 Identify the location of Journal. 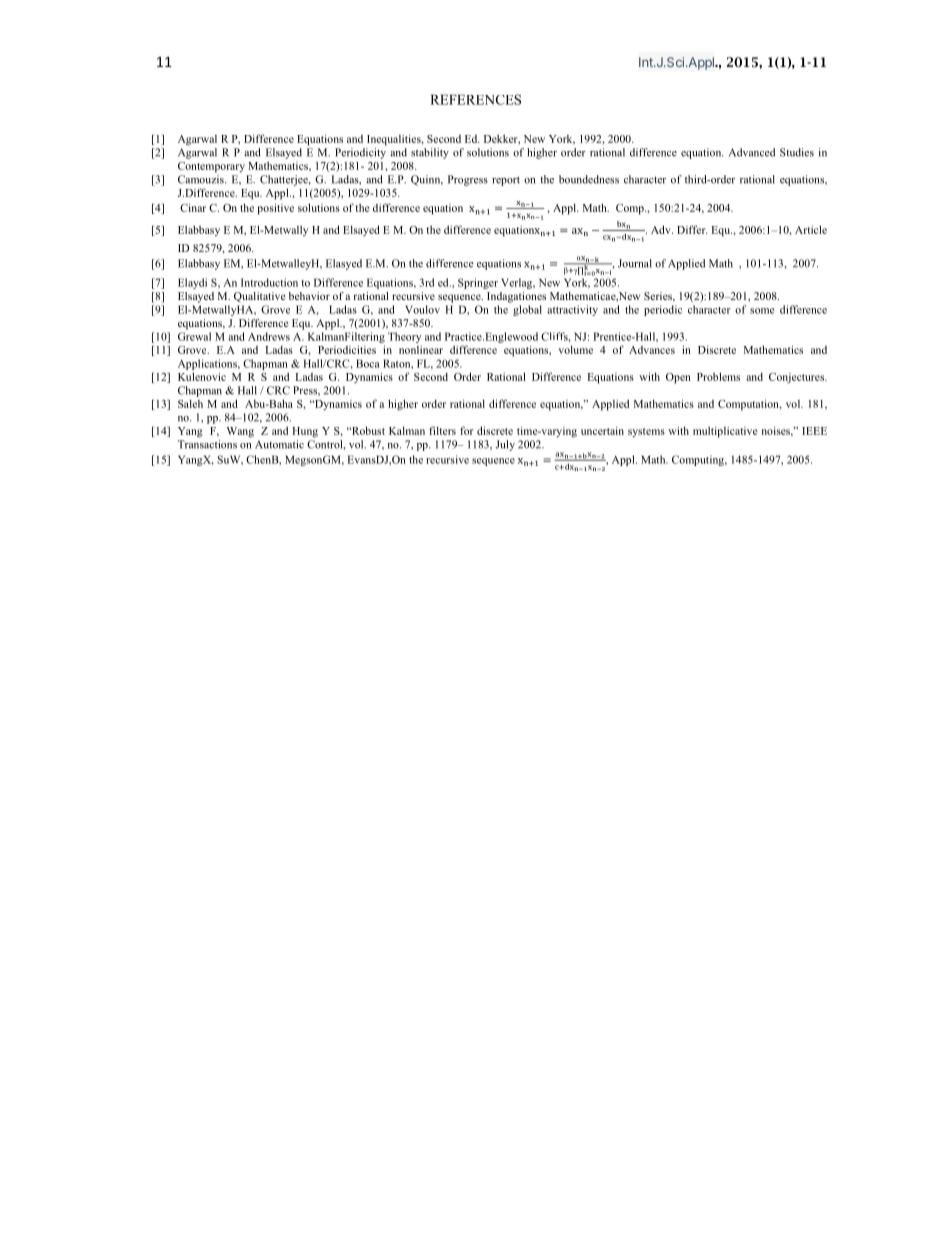
(635, 263).
